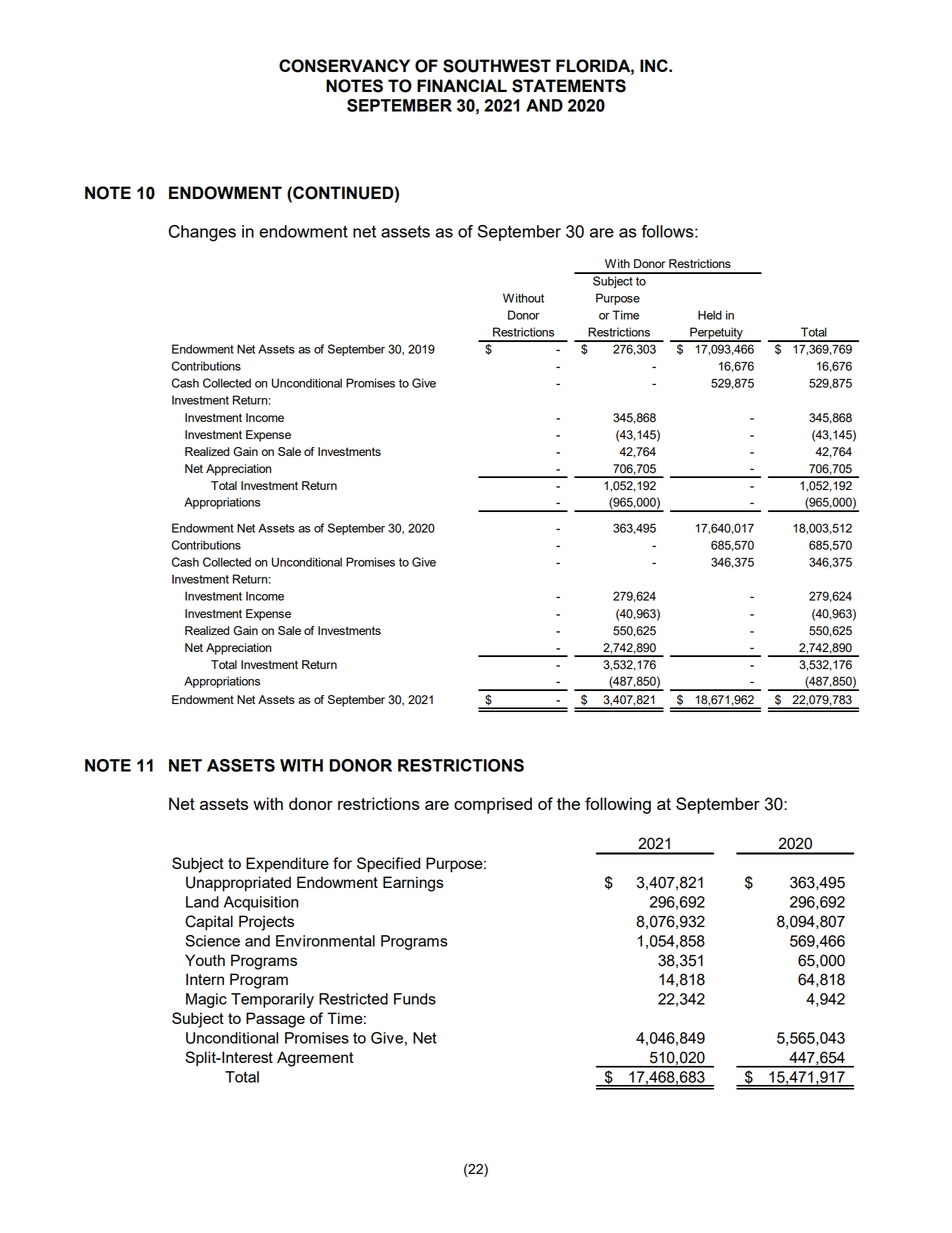  I want to click on Funds, so click(415, 999).
